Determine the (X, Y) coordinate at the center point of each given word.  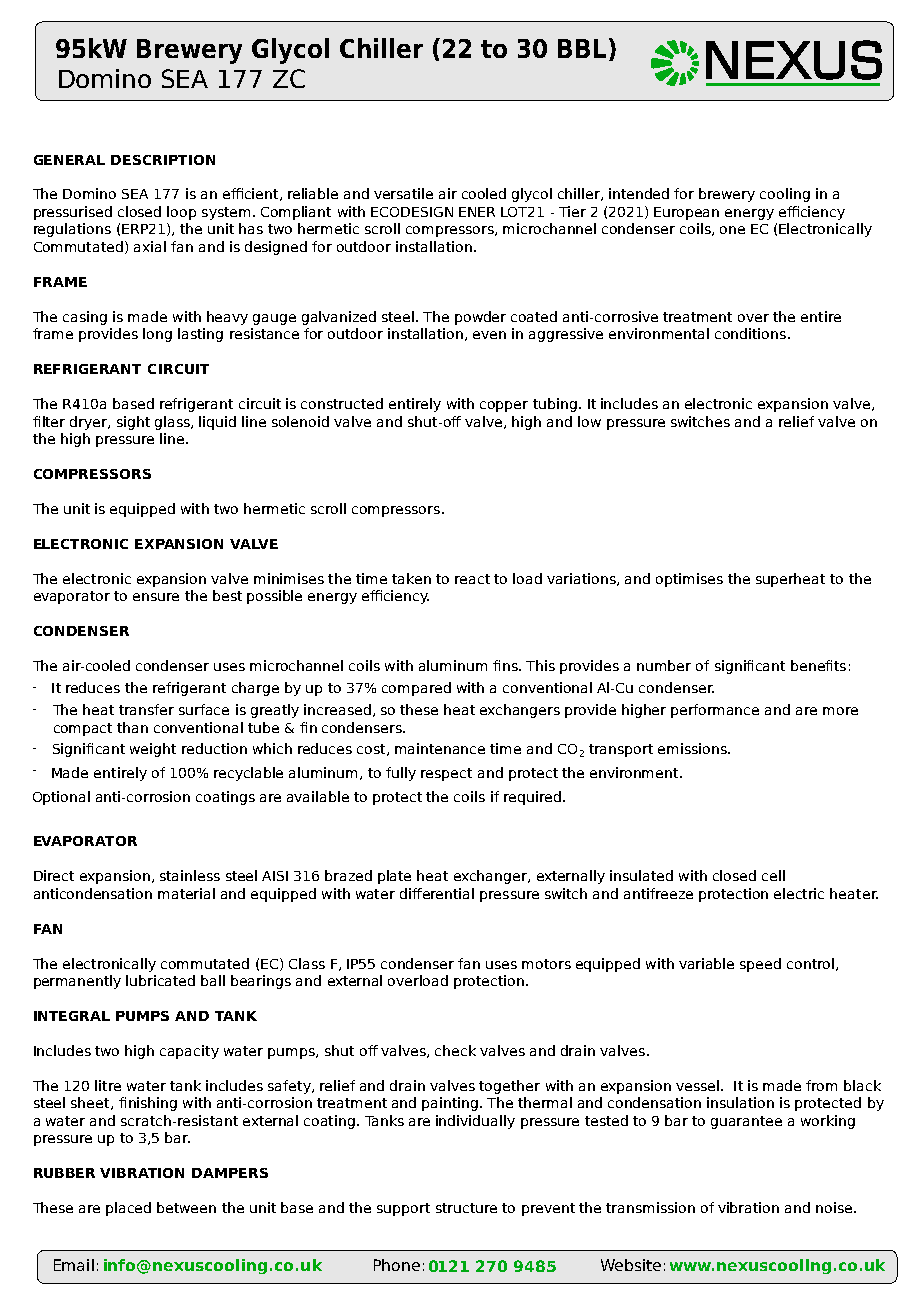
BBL (582, 48)
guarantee (746, 1122)
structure (466, 1208)
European (686, 213)
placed (128, 1209)
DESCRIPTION (163, 160)
